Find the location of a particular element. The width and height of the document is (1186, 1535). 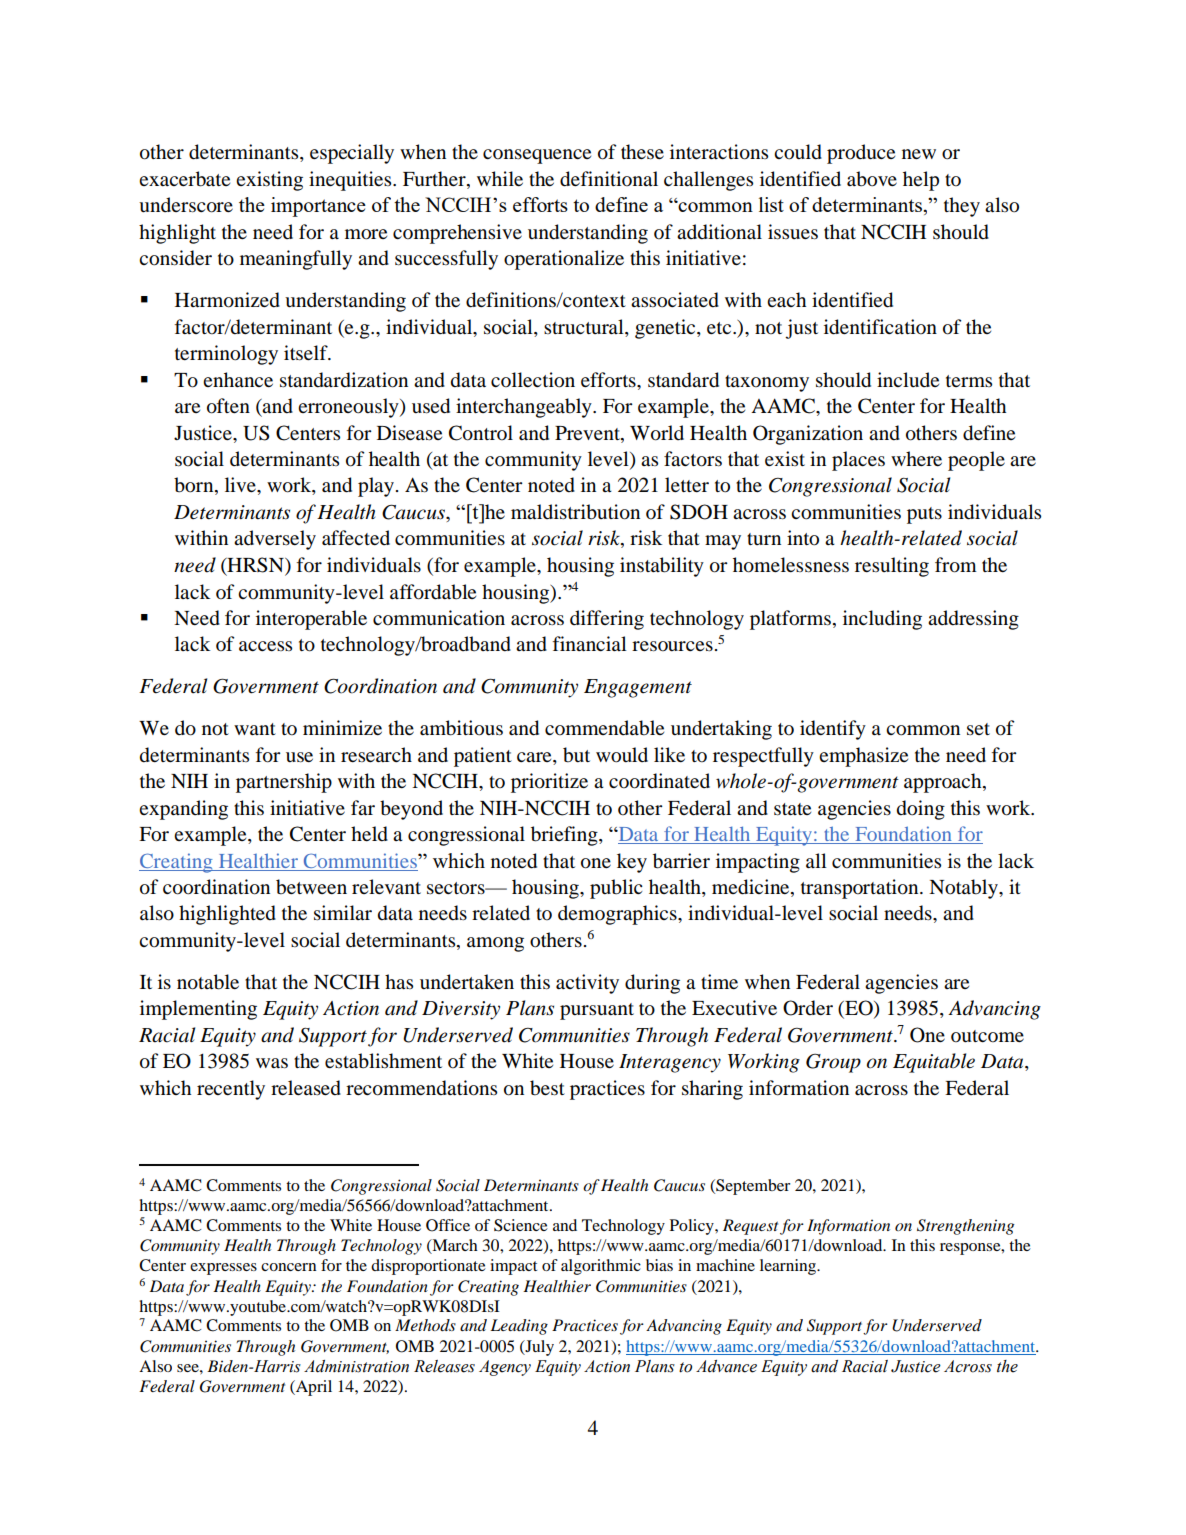

above is located at coordinates (872, 179).
